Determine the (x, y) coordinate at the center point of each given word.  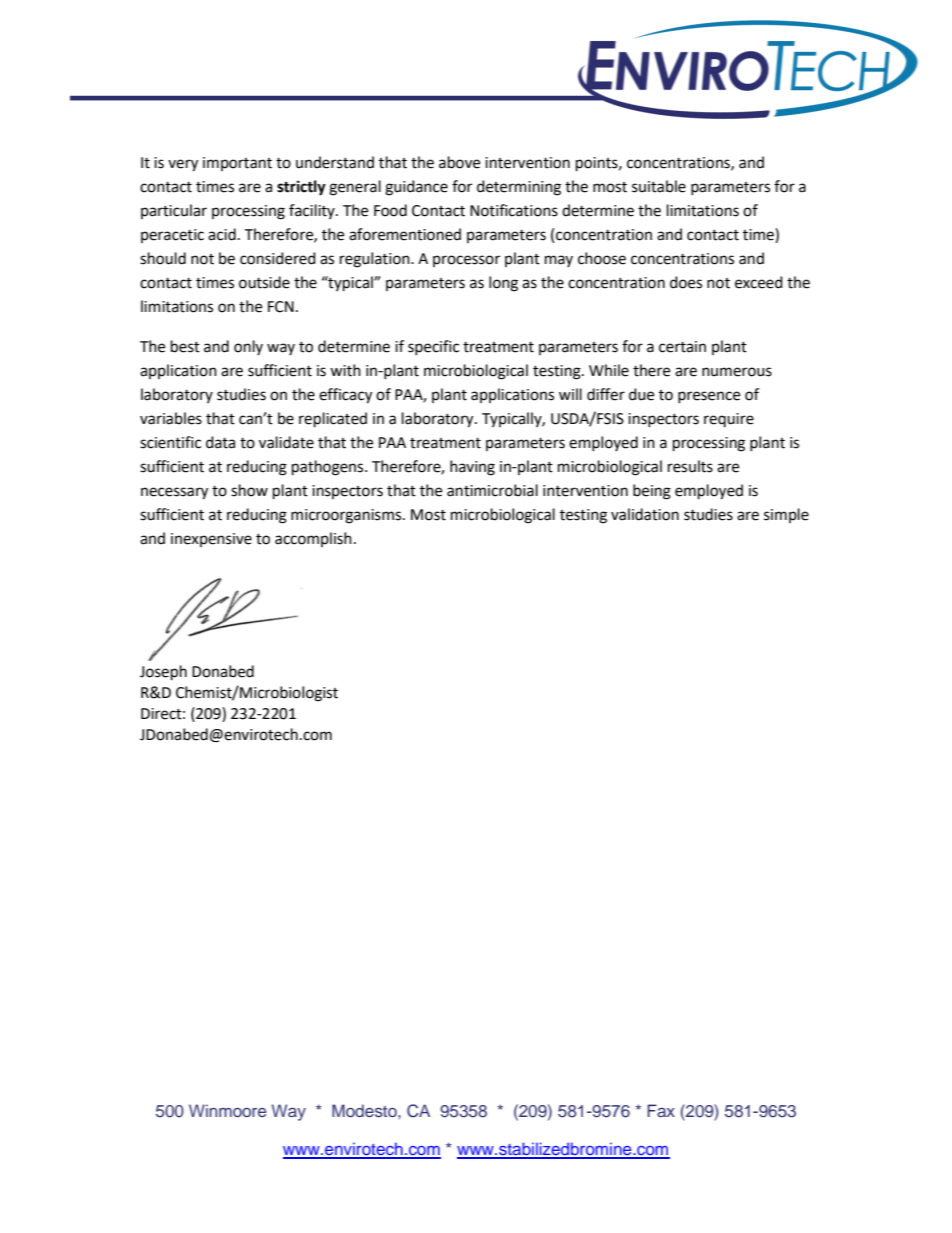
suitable (659, 186)
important (237, 164)
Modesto (365, 1110)
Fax (661, 1110)
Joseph (163, 673)
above (459, 162)
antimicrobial (492, 490)
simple (786, 515)
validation (645, 514)
